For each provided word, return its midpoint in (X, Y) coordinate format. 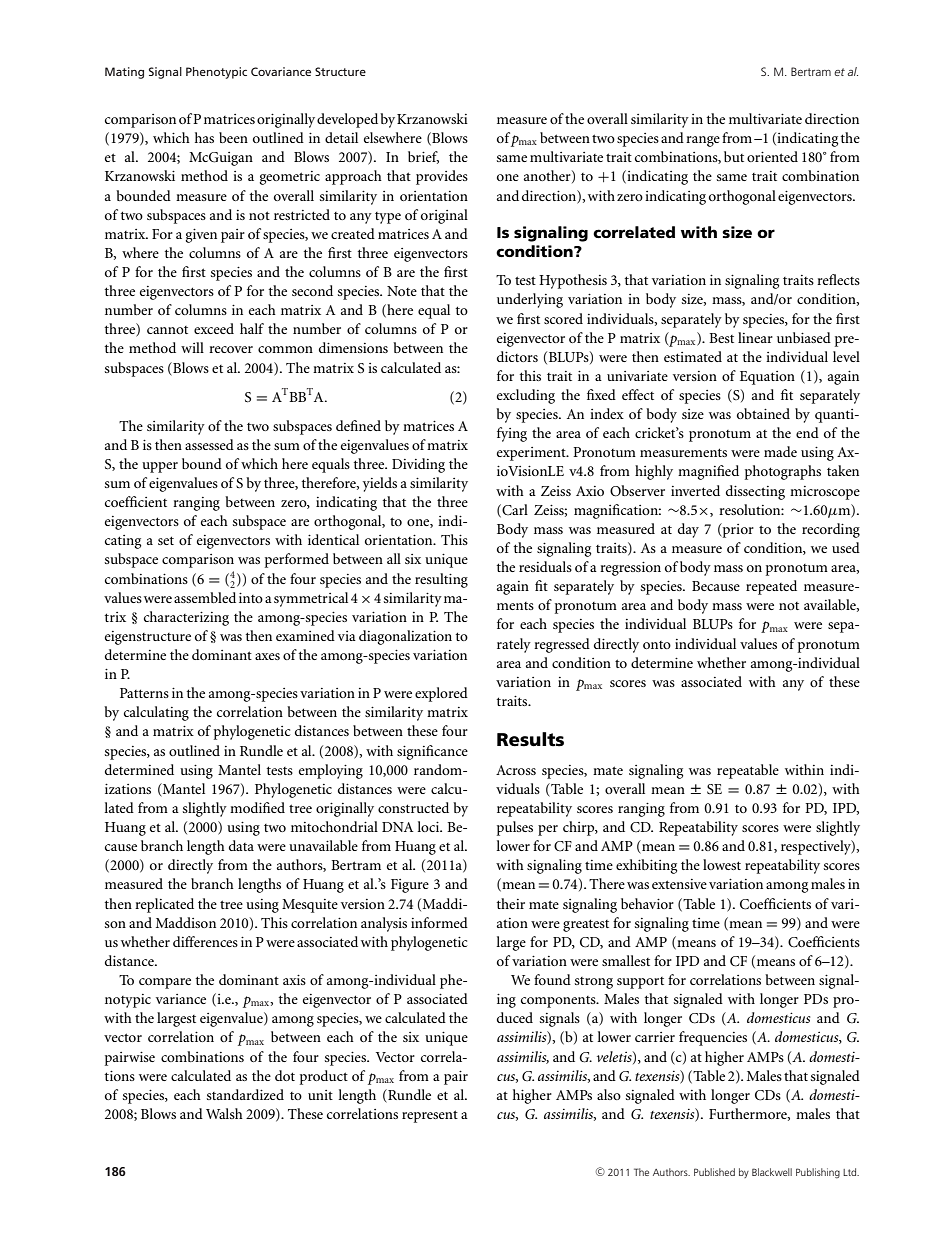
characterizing (186, 618)
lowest (722, 864)
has (204, 137)
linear (755, 337)
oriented (772, 156)
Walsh (224, 1113)
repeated (771, 587)
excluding (526, 396)
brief (423, 157)
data (241, 845)
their (511, 903)
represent (430, 1116)
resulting (441, 580)
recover (231, 349)
